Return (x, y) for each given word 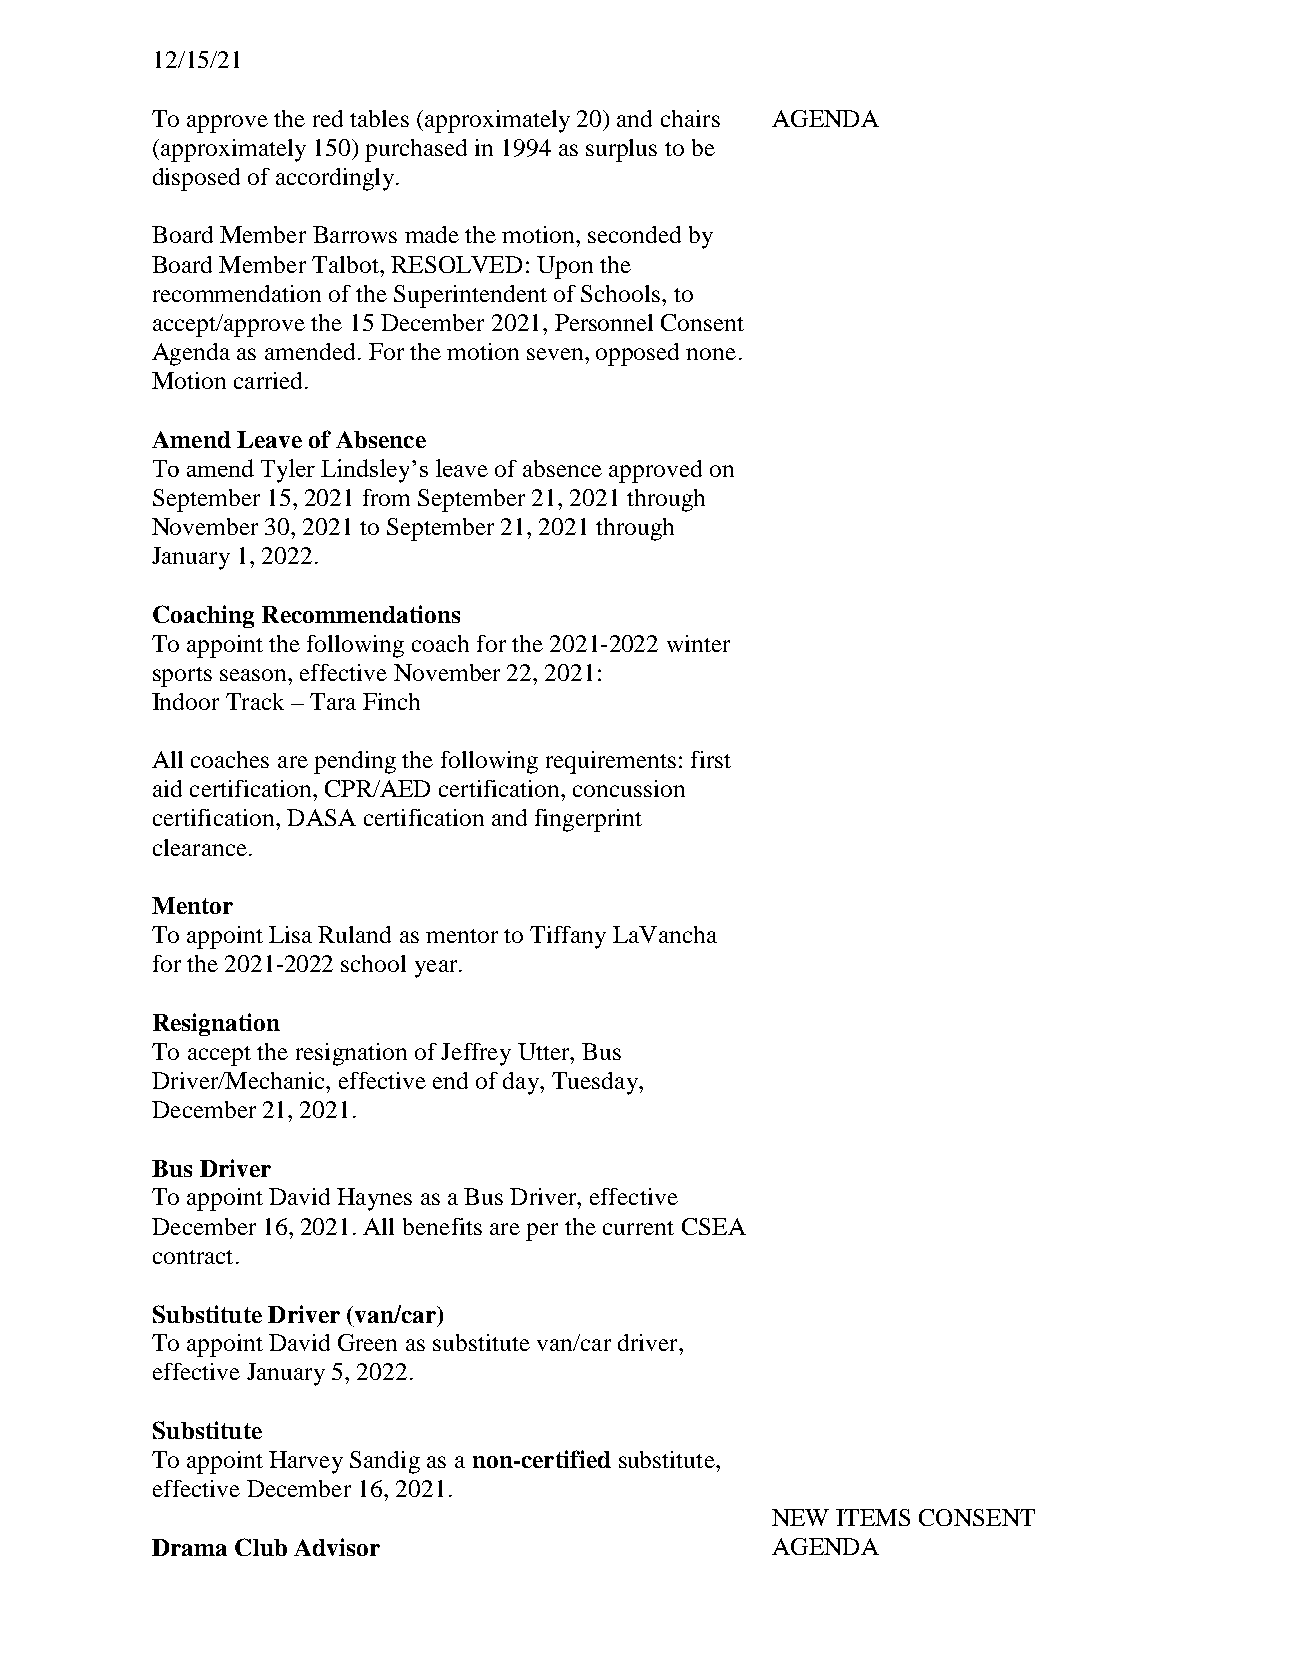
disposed (196, 179)
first (711, 759)
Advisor (337, 1547)
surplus (621, 150)
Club (261, 1547)
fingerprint (588, 820)
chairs (690, 118)
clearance (201, 847)
